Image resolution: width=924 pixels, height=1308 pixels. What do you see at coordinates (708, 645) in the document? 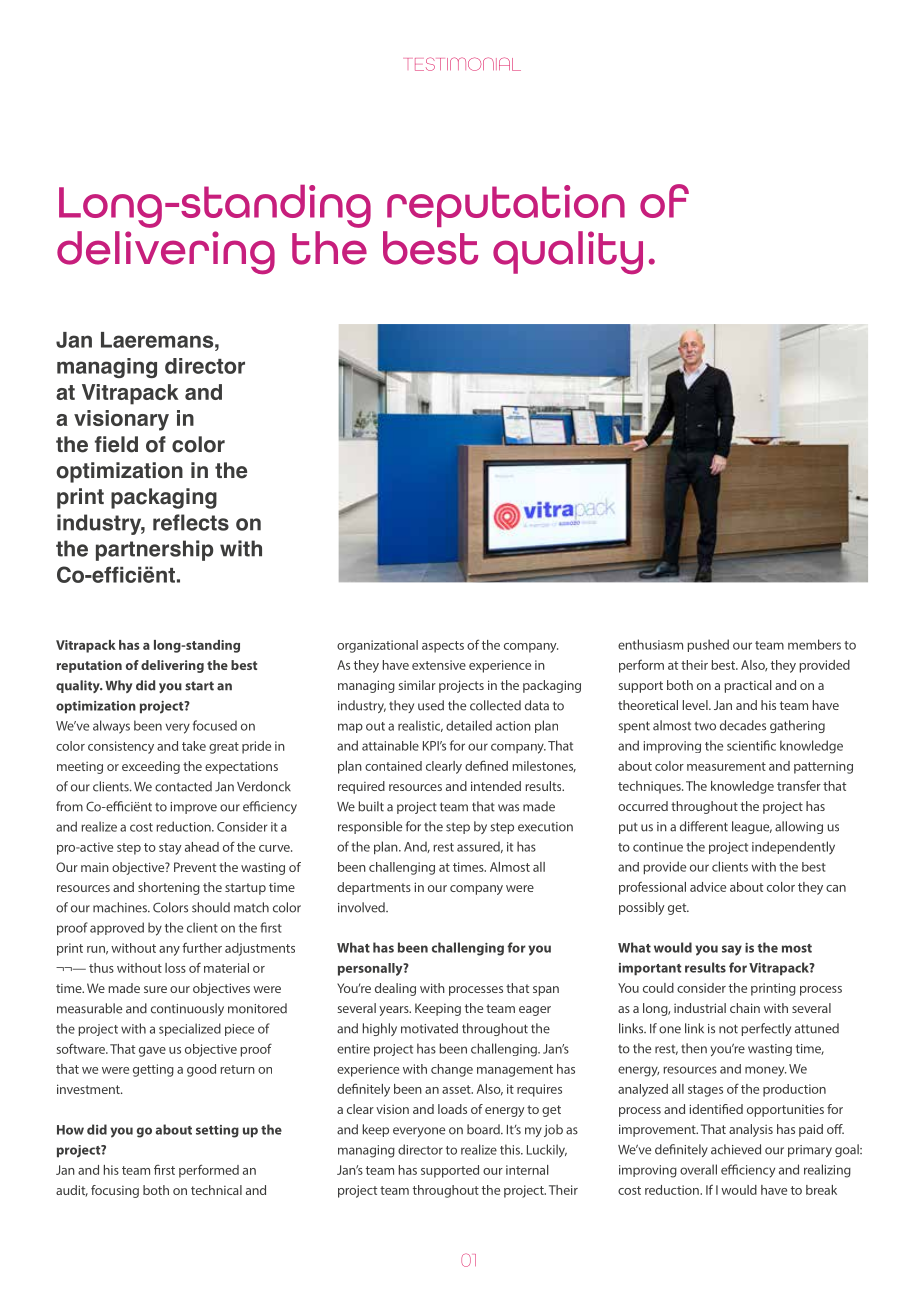
I see `pushed` at bounding box center [708, 645].
